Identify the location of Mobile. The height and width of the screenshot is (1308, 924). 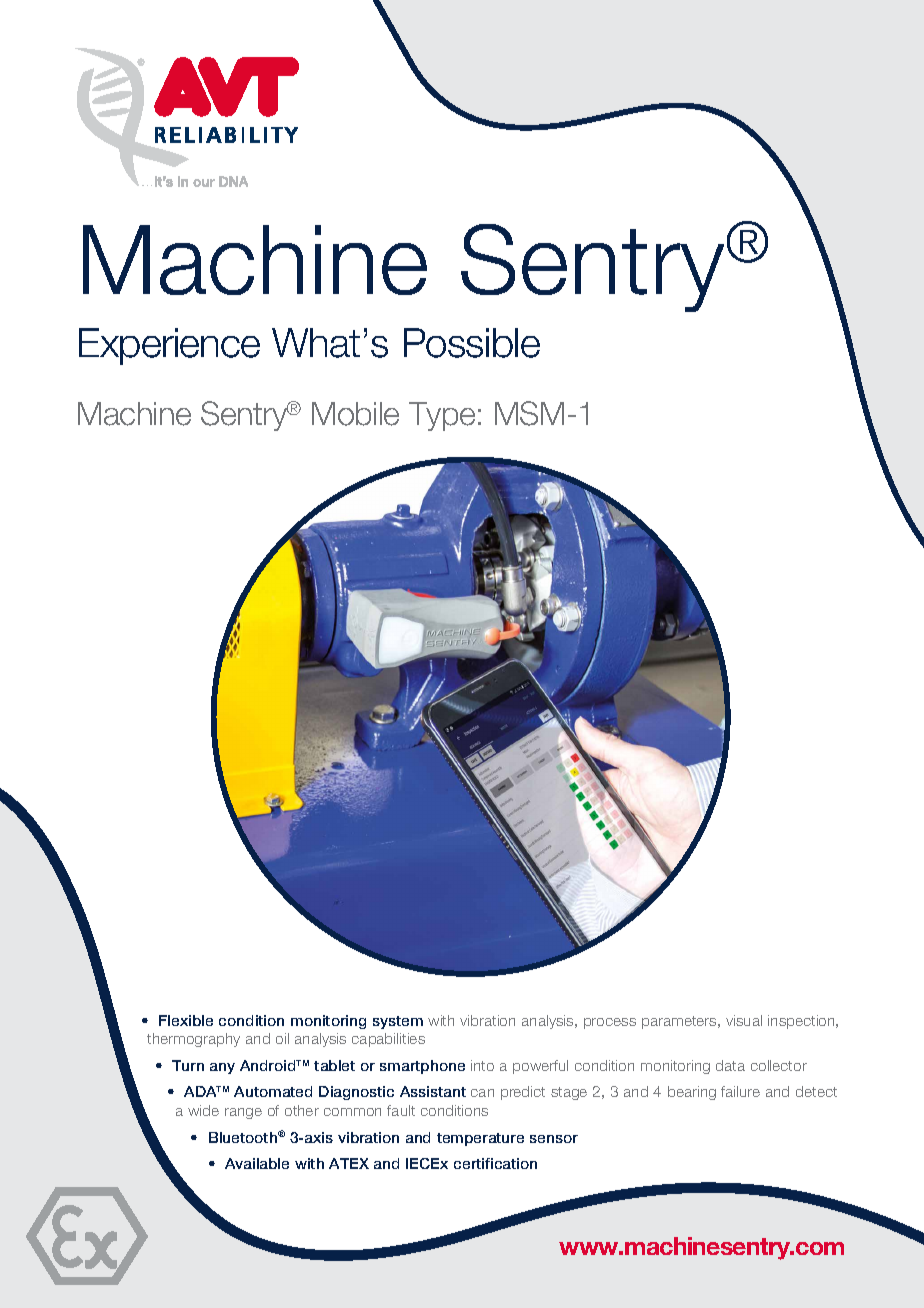
(355, 414).
